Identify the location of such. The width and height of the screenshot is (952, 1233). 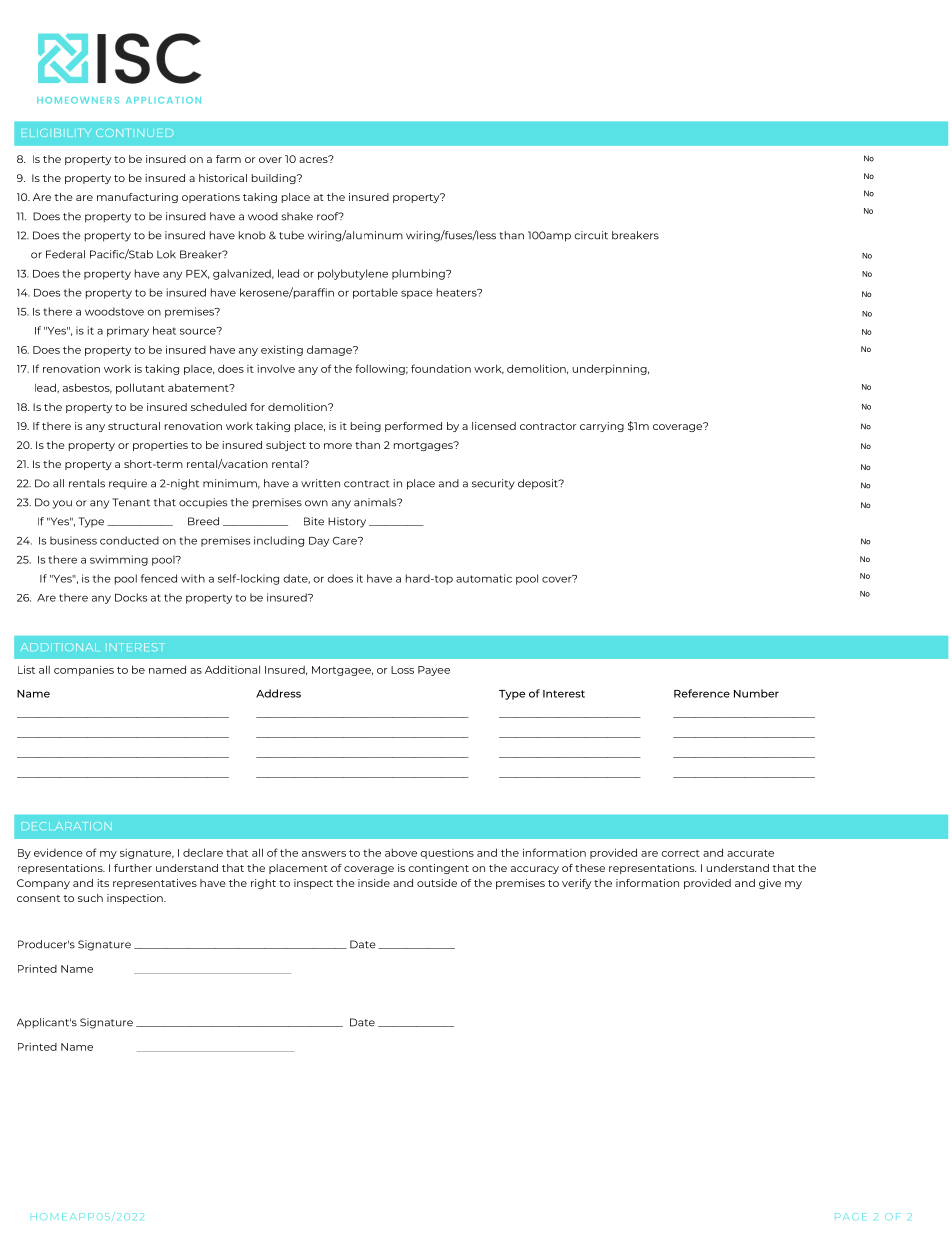
(90, 898).
